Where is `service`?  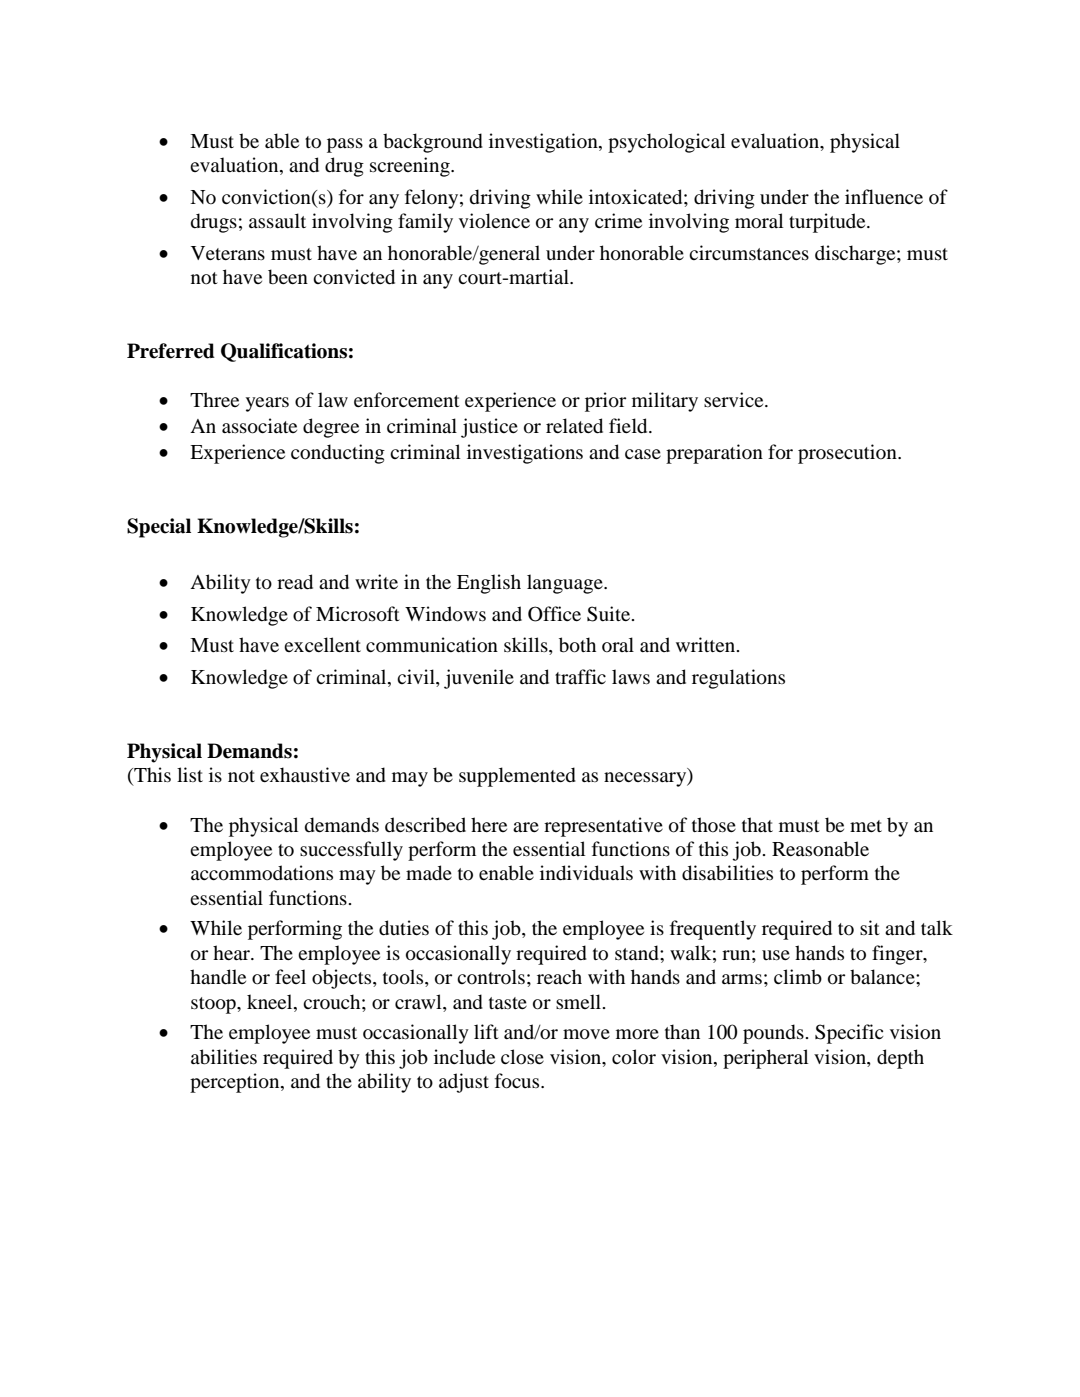 service is located at coordinates (735, 399).
